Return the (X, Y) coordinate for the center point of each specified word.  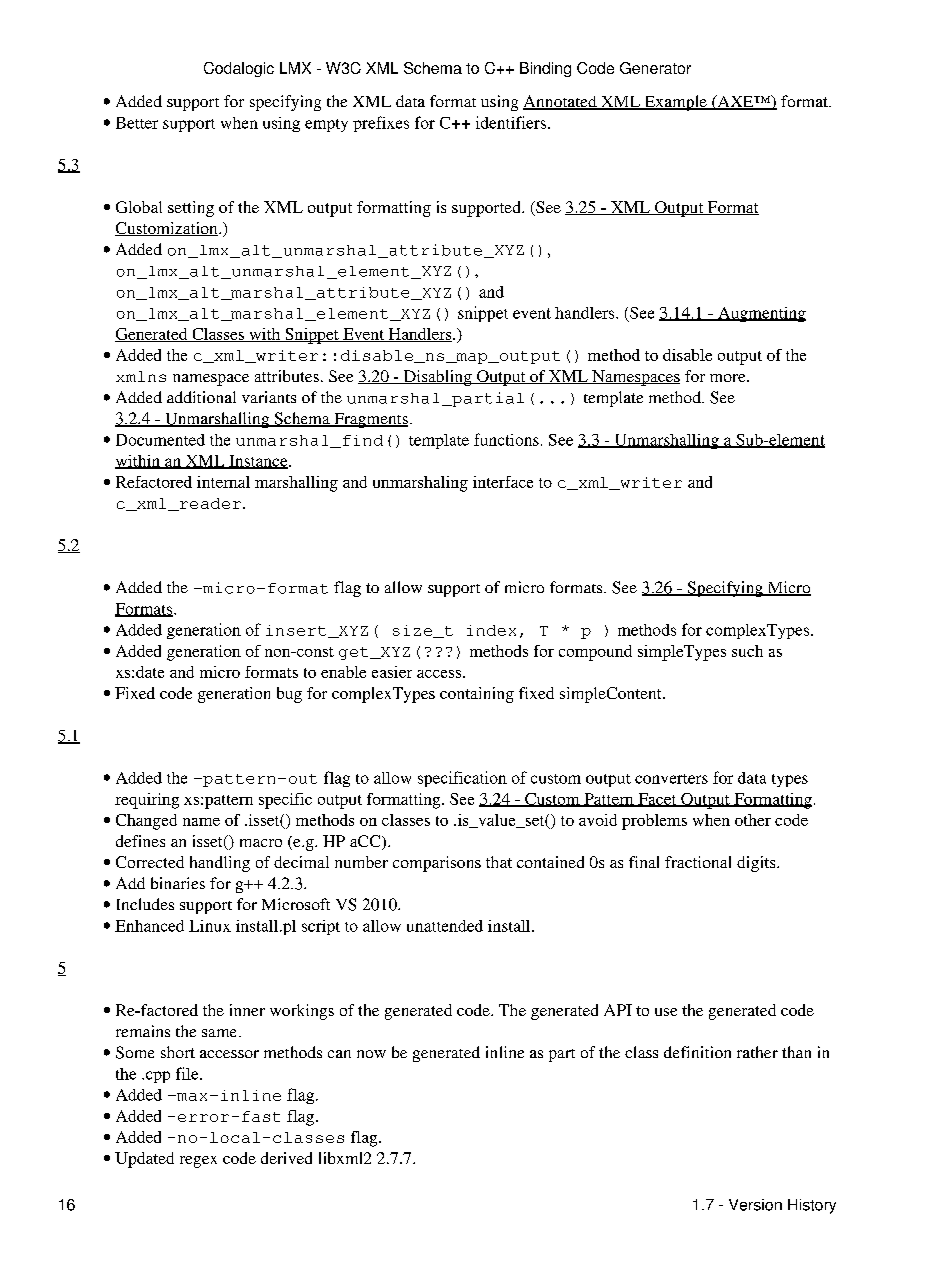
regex (198, 1162)
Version (755, 1205)
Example (675, 103)
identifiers (511, 122)
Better (137, 123)
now (371, 1054)
